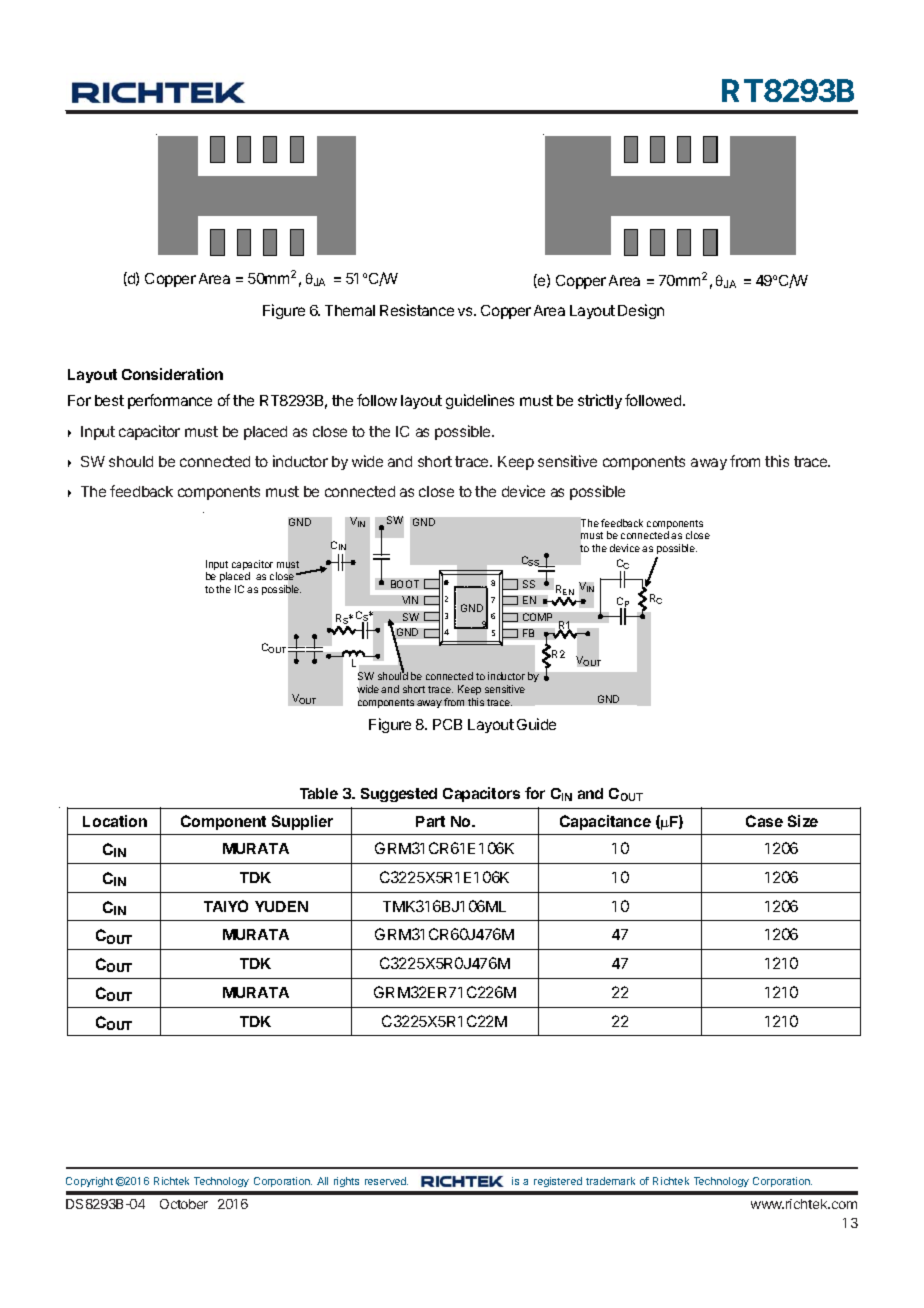 Image resolution: width=924 pixels, height=1308 pixels. I want to click on reserved, so click(386, 1181).
